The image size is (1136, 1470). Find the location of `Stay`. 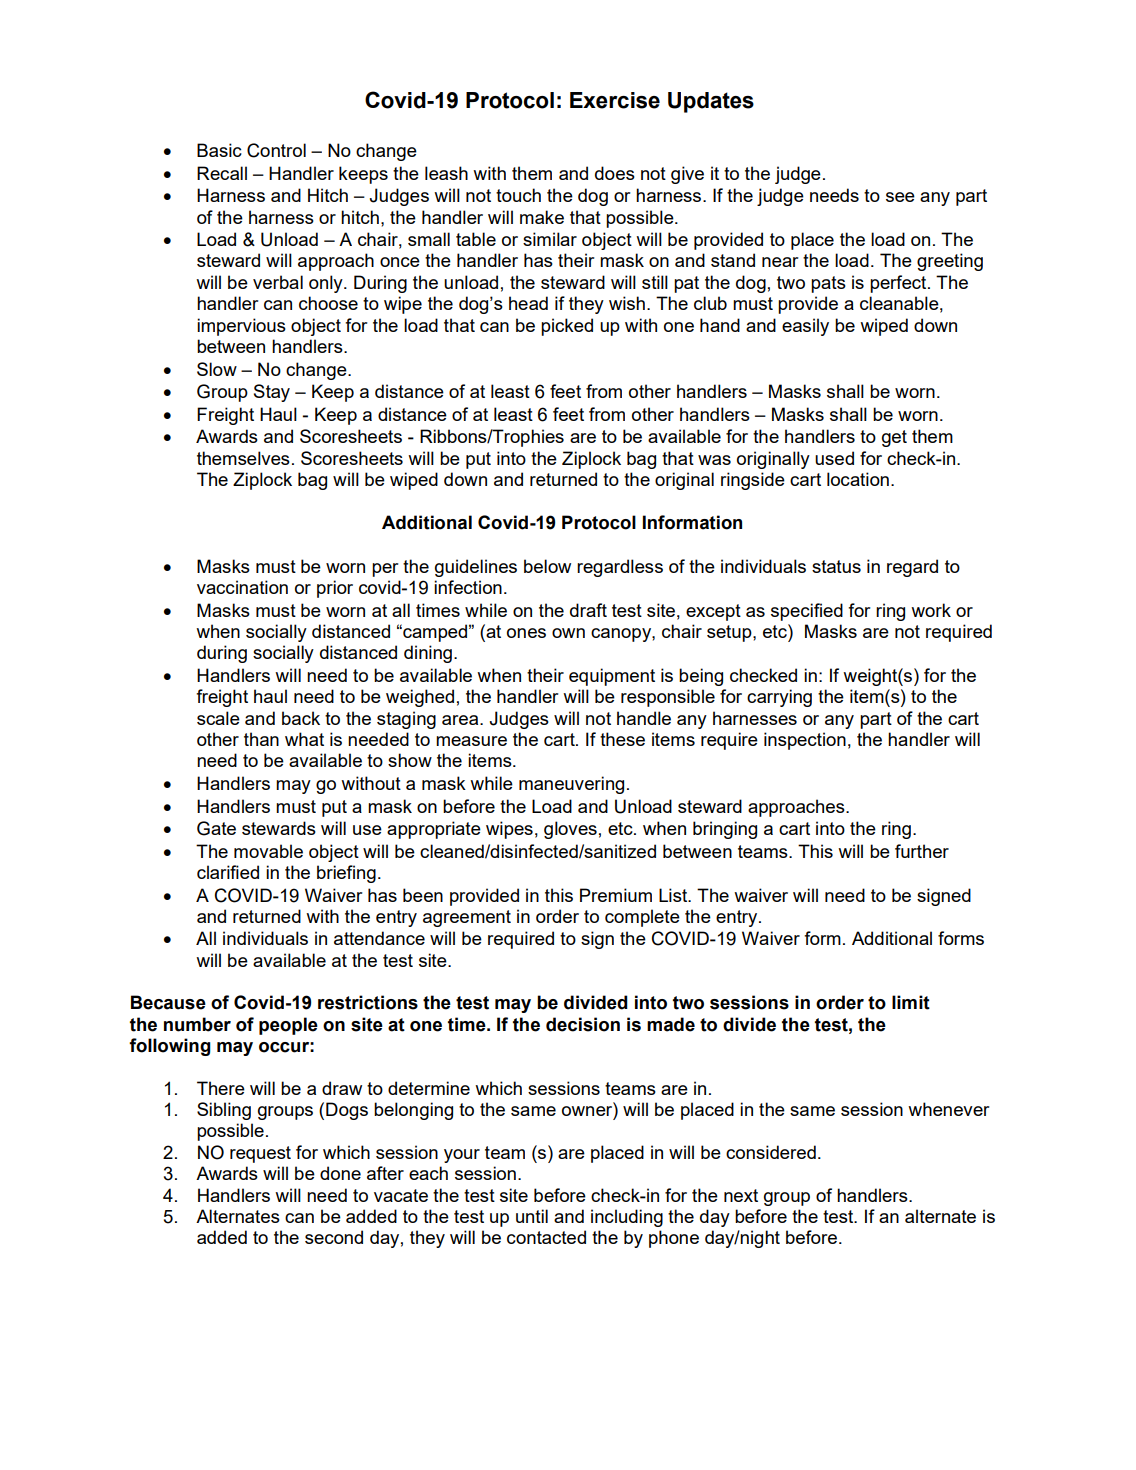

Stay is located at coordinates (272, 393).
